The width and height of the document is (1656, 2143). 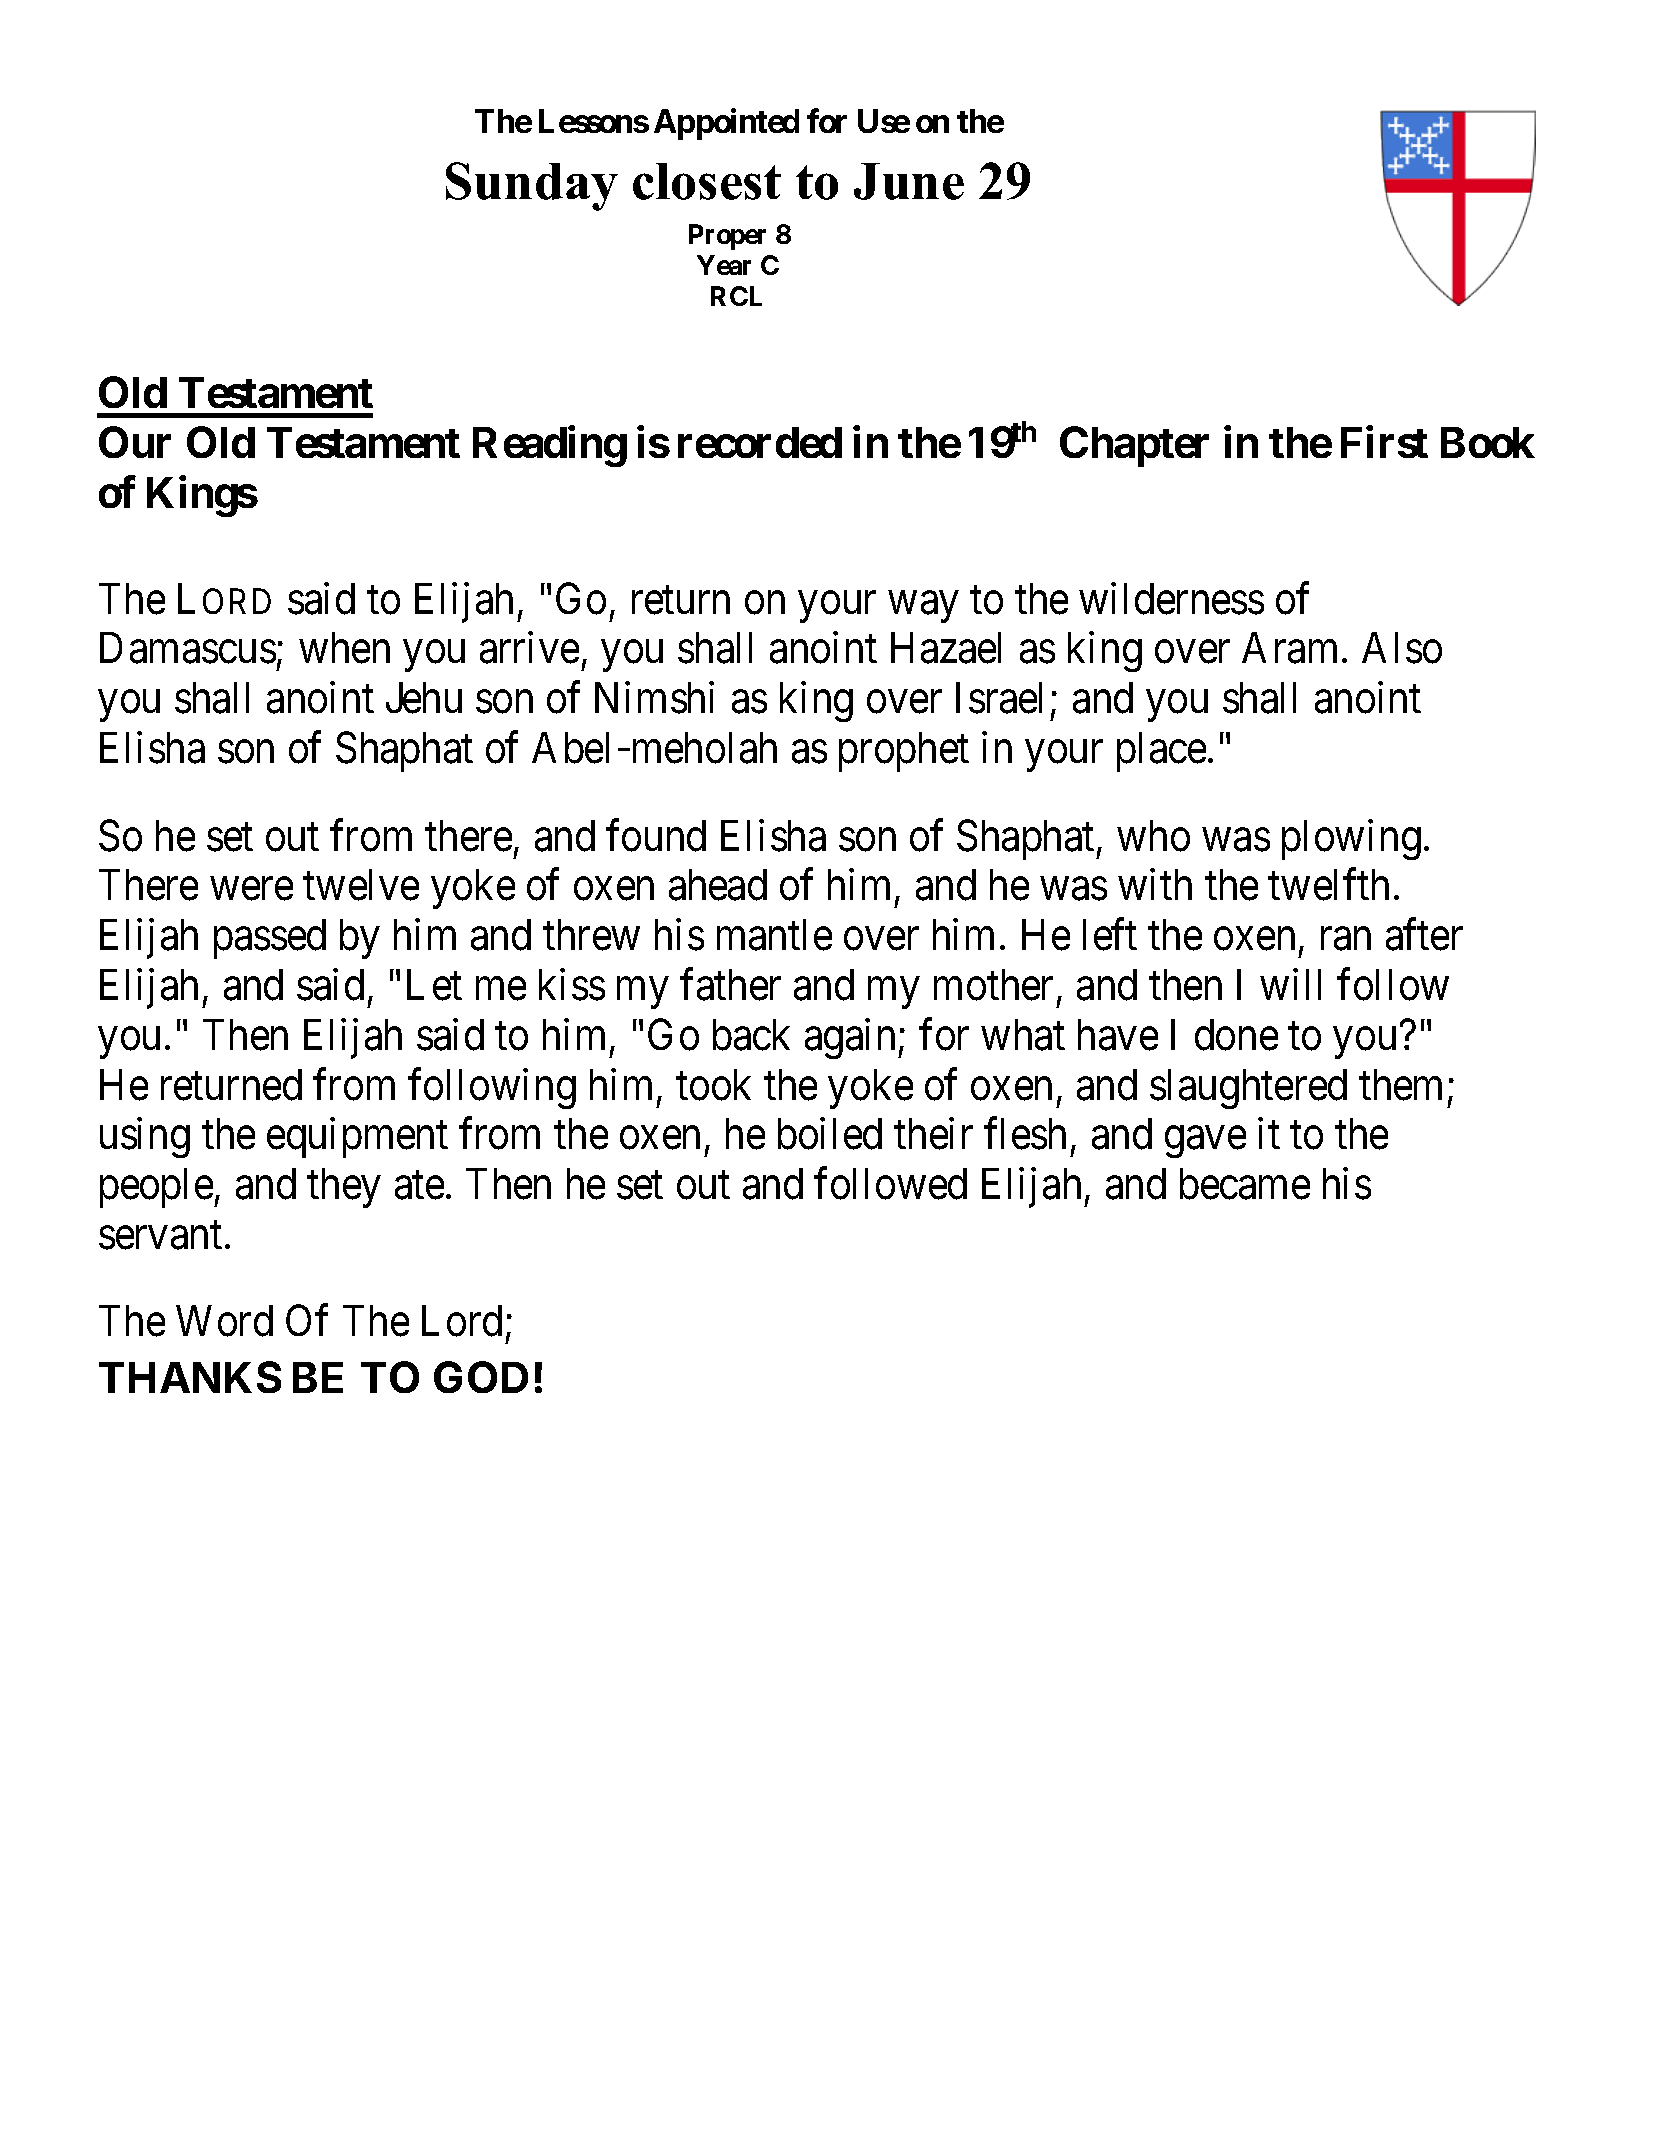 I want to click on became, so click(x=1245, y=1184).
